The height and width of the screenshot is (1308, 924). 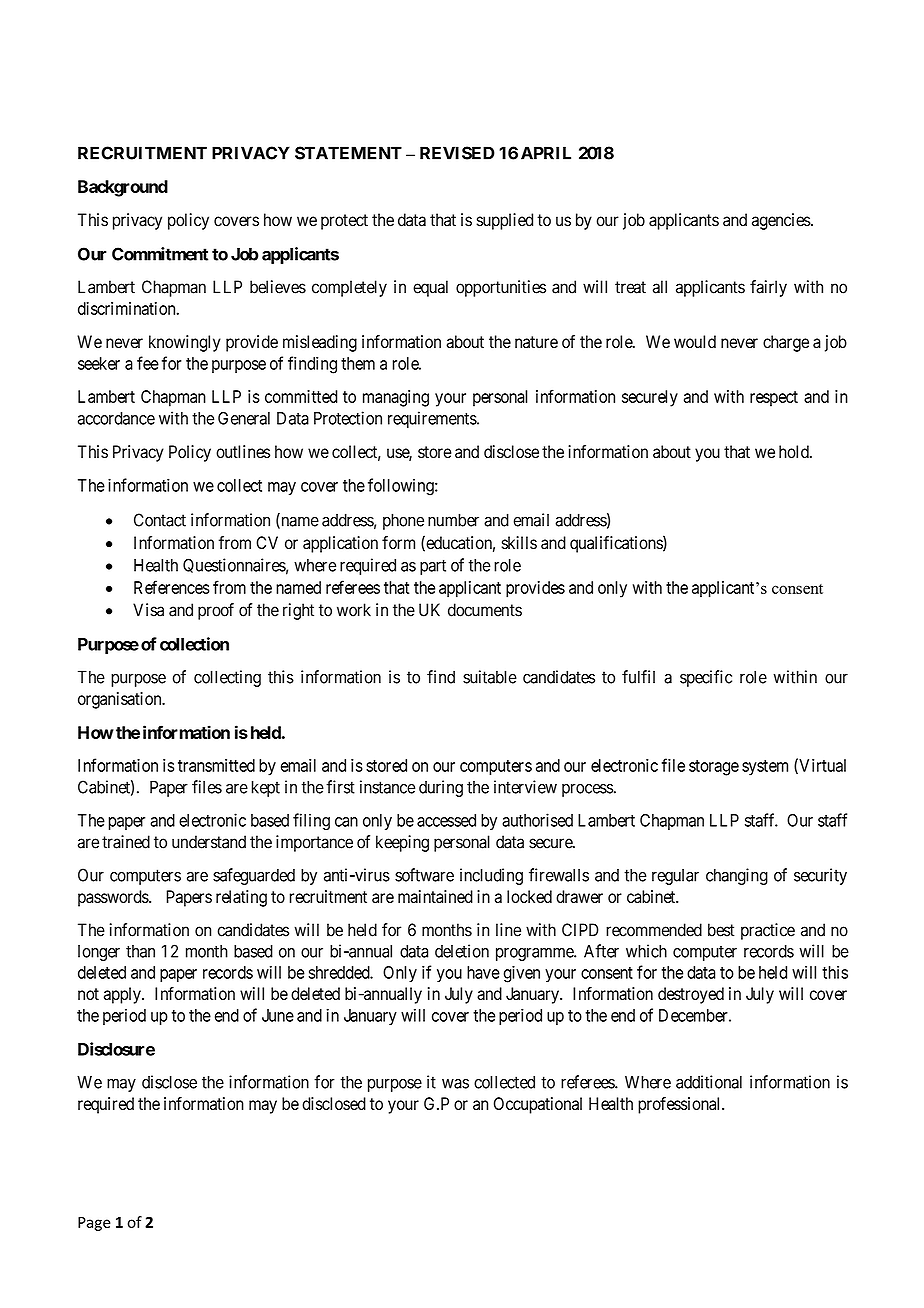 What do you see at coordinates (171, 587) in the screenshot?
I see `References` at bounding box center [171, 587].
